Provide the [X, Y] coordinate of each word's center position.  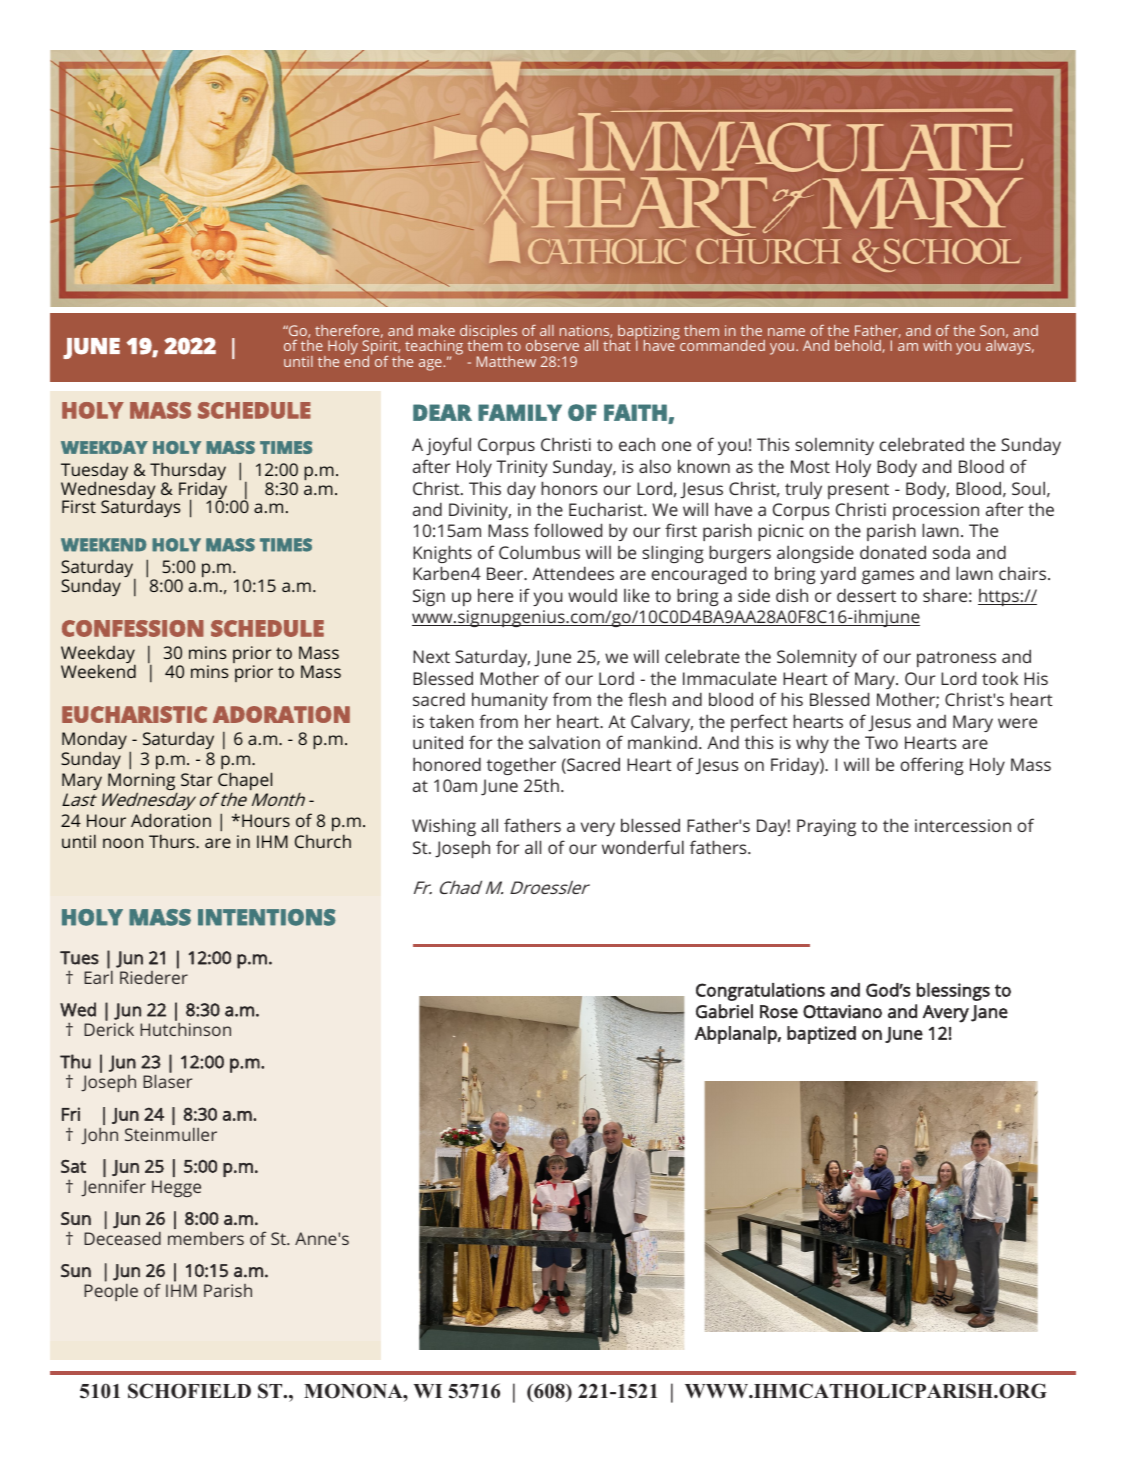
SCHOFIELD [189, 1391]
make [437, 330]
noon [123, 843]
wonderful [643, 847]
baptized [821, 1035]
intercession [963, 825]
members [206, 1238]
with [937, 345]
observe [552, 345]
